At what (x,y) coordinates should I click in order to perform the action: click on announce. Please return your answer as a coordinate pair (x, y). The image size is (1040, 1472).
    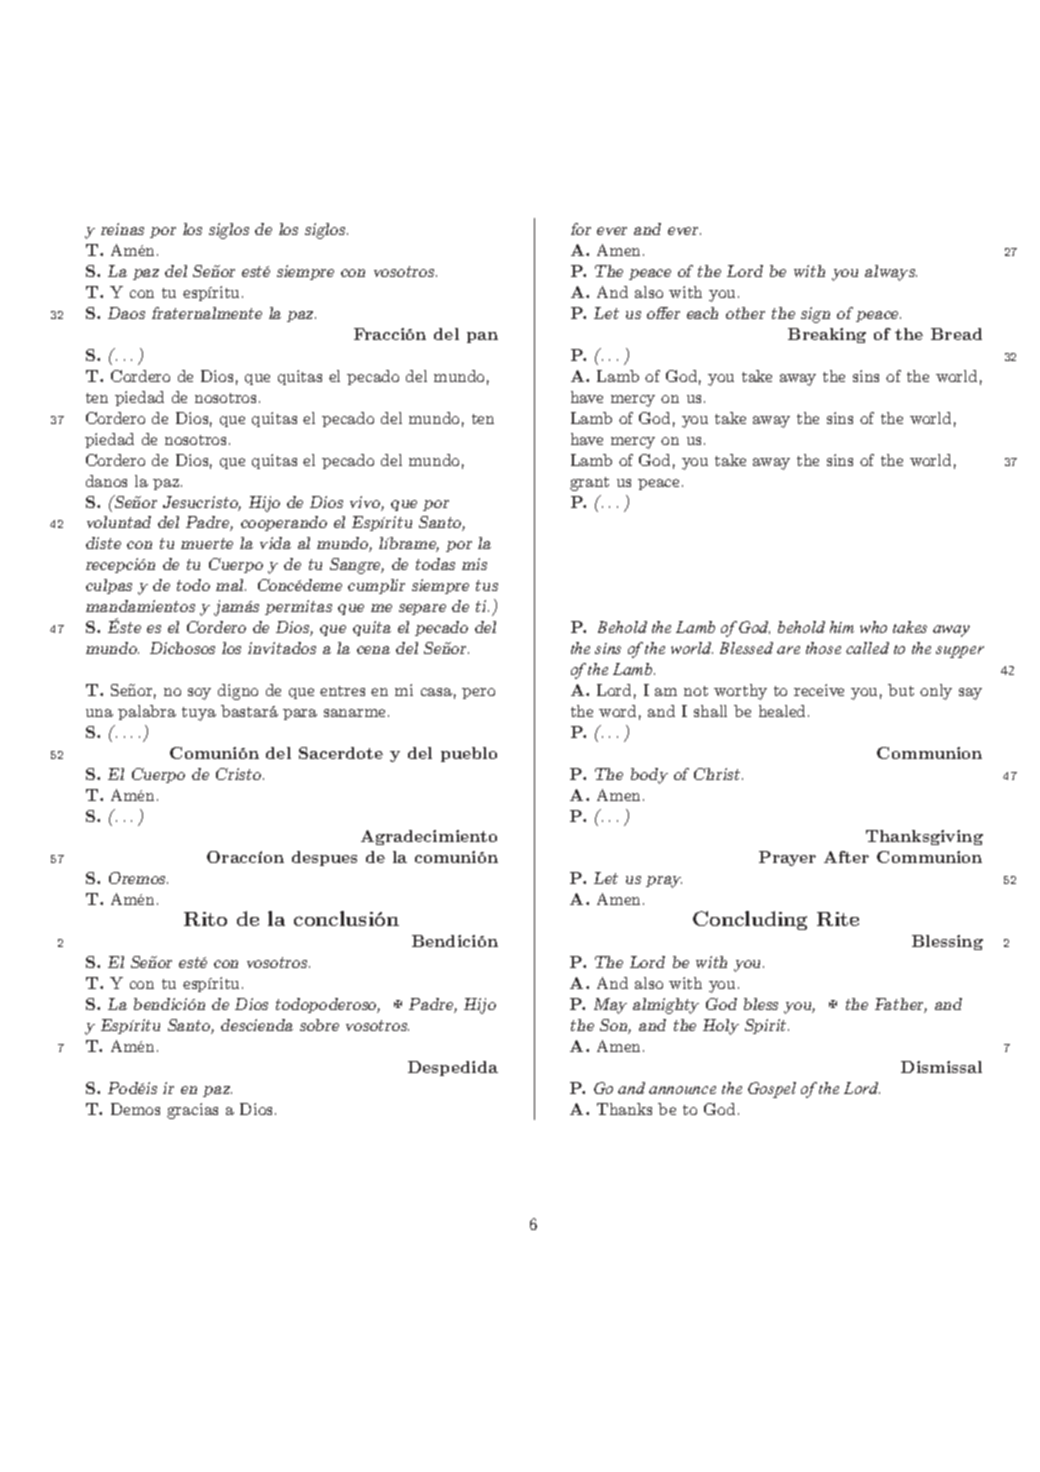
    Looking at the image, I should click on (682, 1090).
